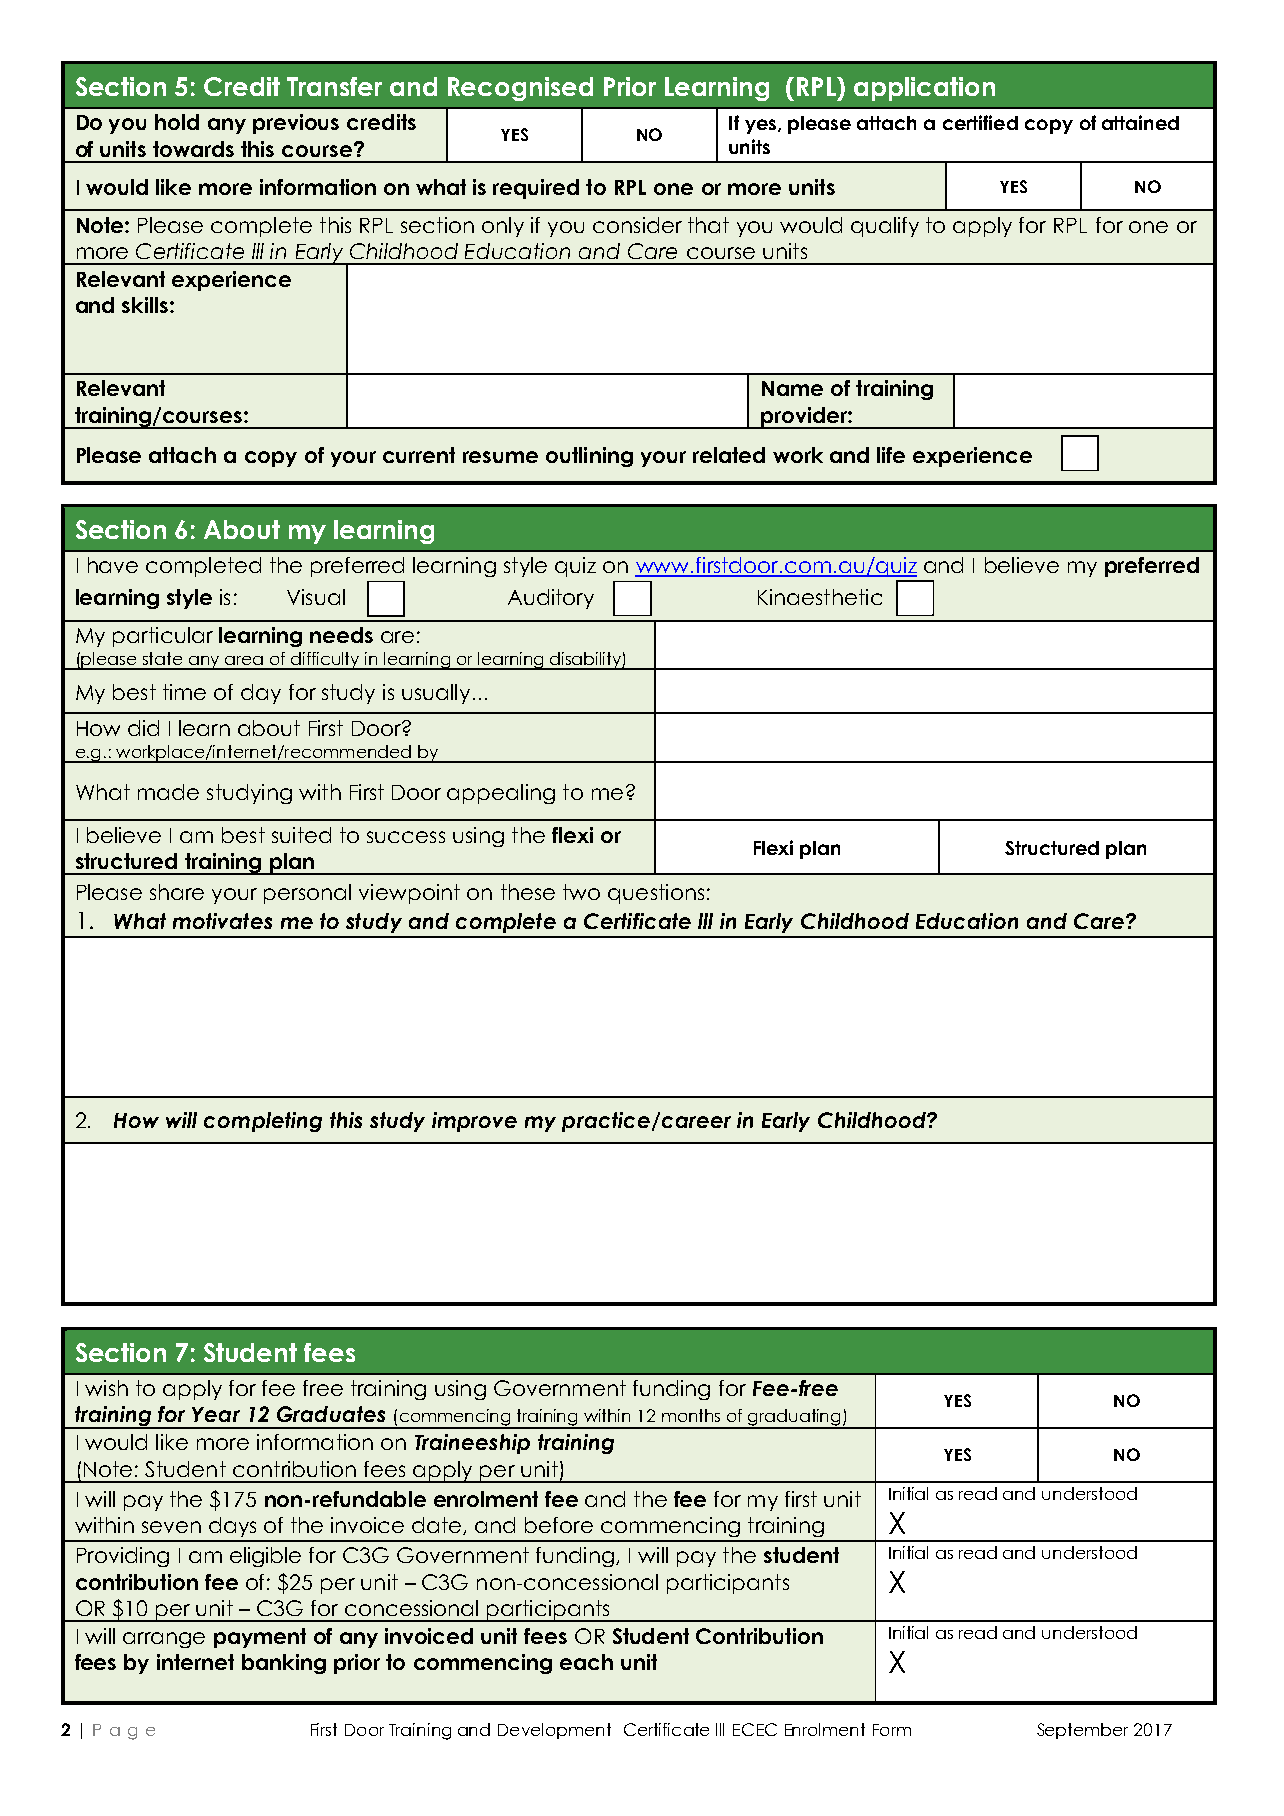 This page has width=1284, height=1816. Describe the element at coordinates (536, 189) in the page. I see `required` at that location.
